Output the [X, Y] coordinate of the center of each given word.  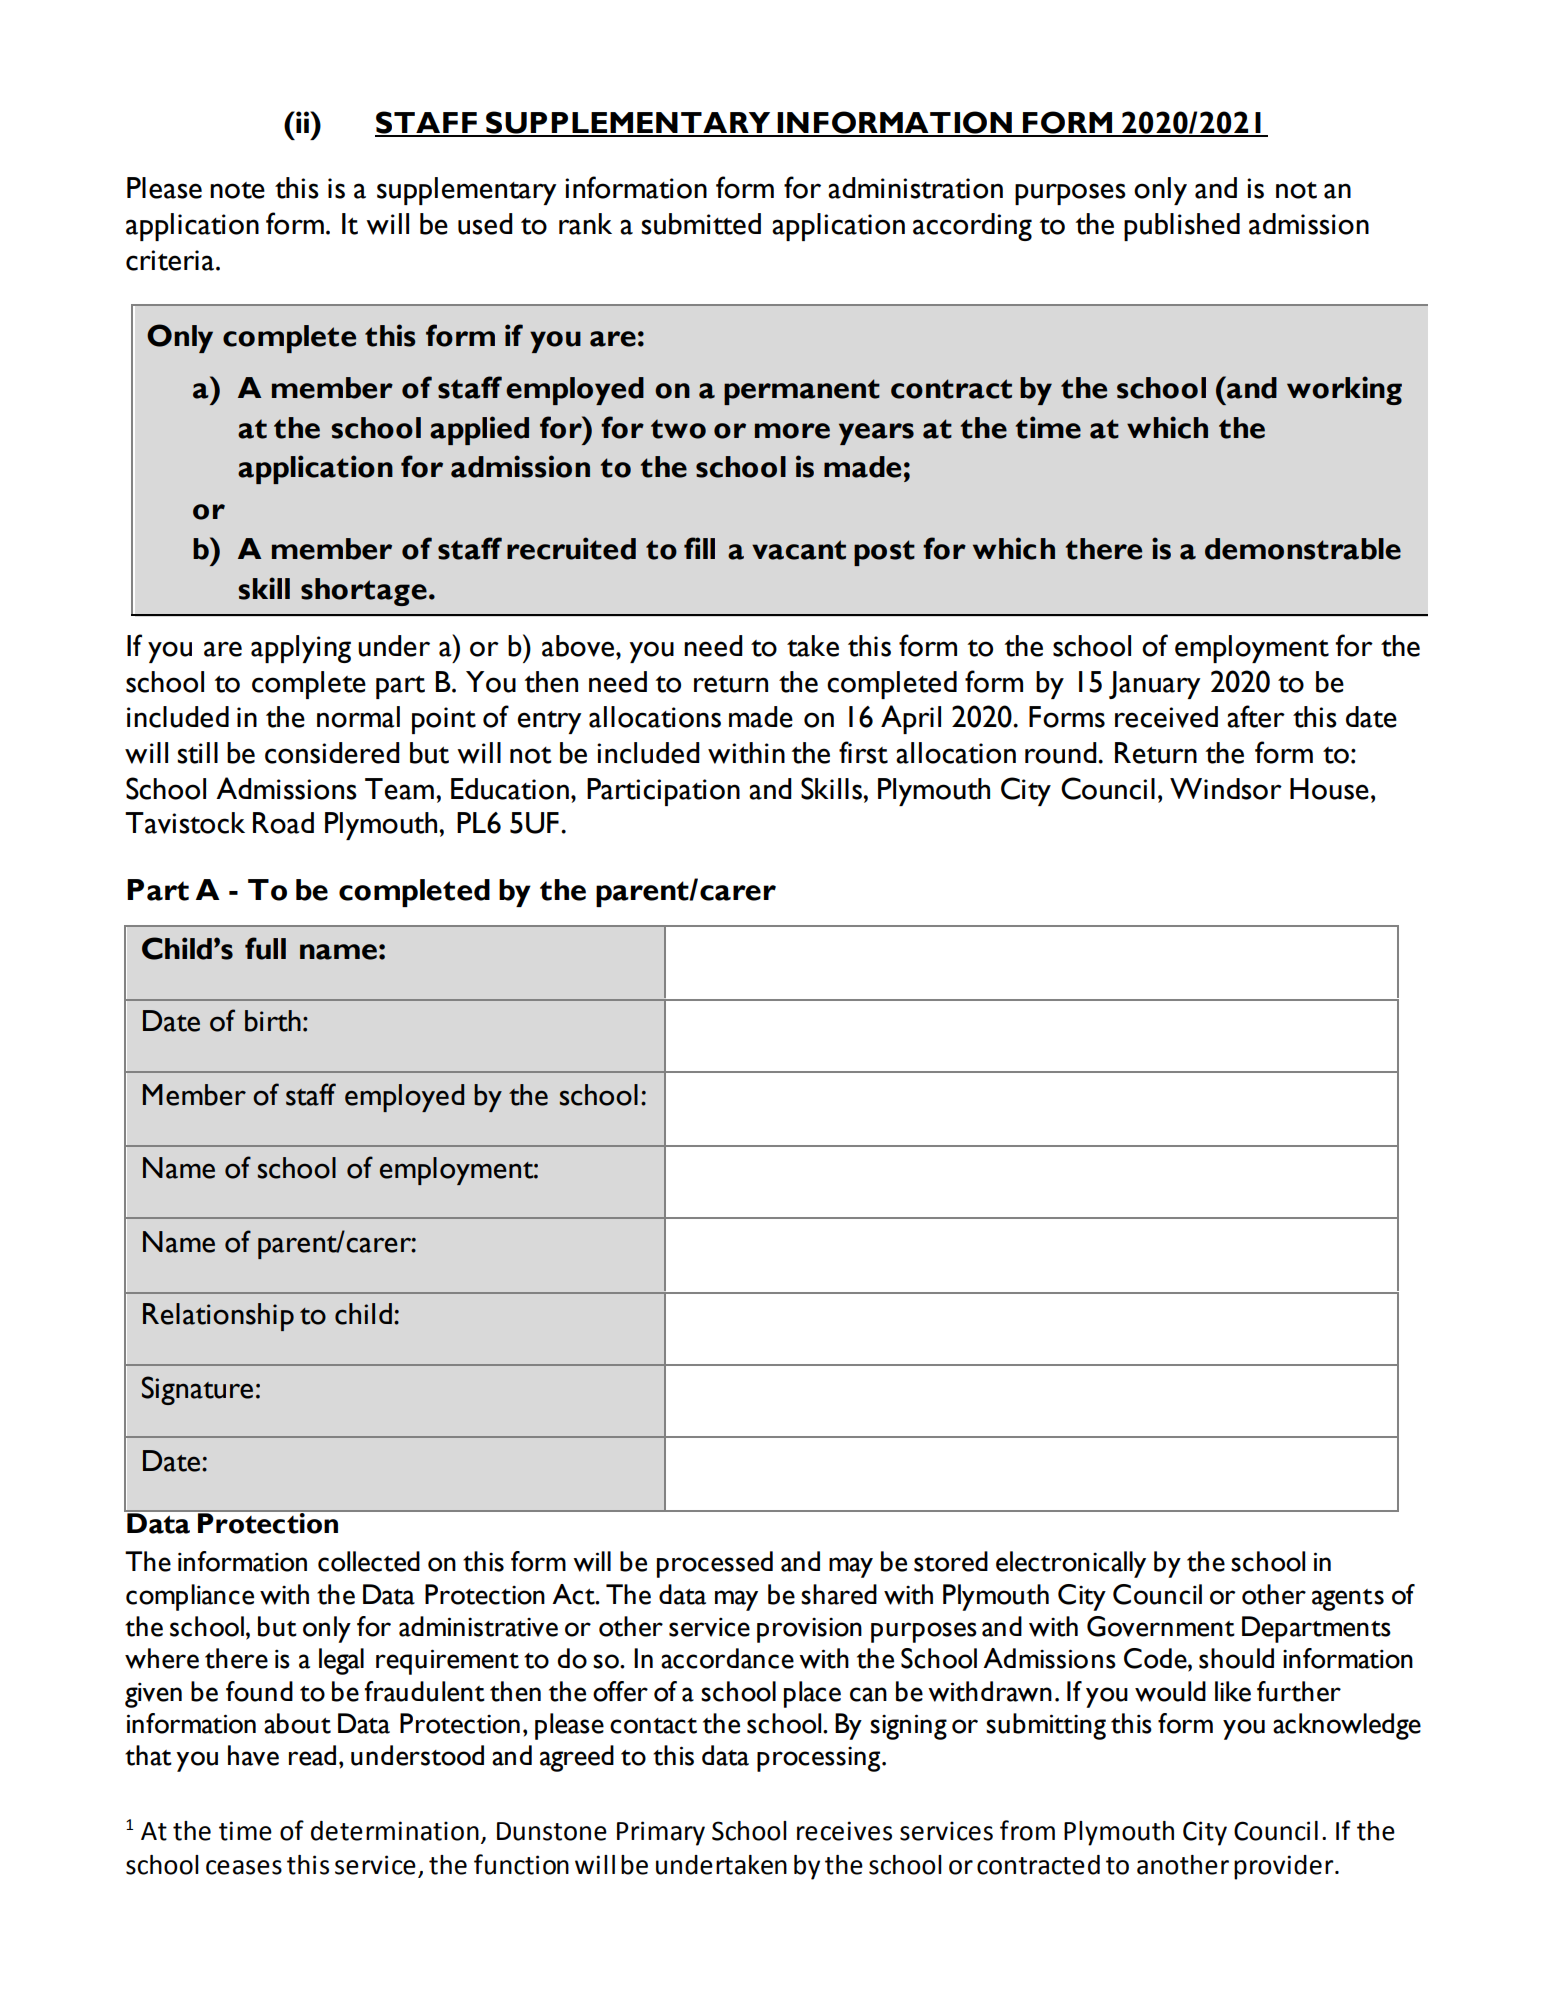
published [1182, 227]
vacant [799, 550]
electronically [1071, 1564]
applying [301, 649]
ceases [244, 1867]
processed [715, 1564]
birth [273, 1021]
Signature [197, 1390]
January [1154, 685]
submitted [701, 224]
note [237, 190]
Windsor [1226, 789]
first [863, 752]
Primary [661, 1833]
